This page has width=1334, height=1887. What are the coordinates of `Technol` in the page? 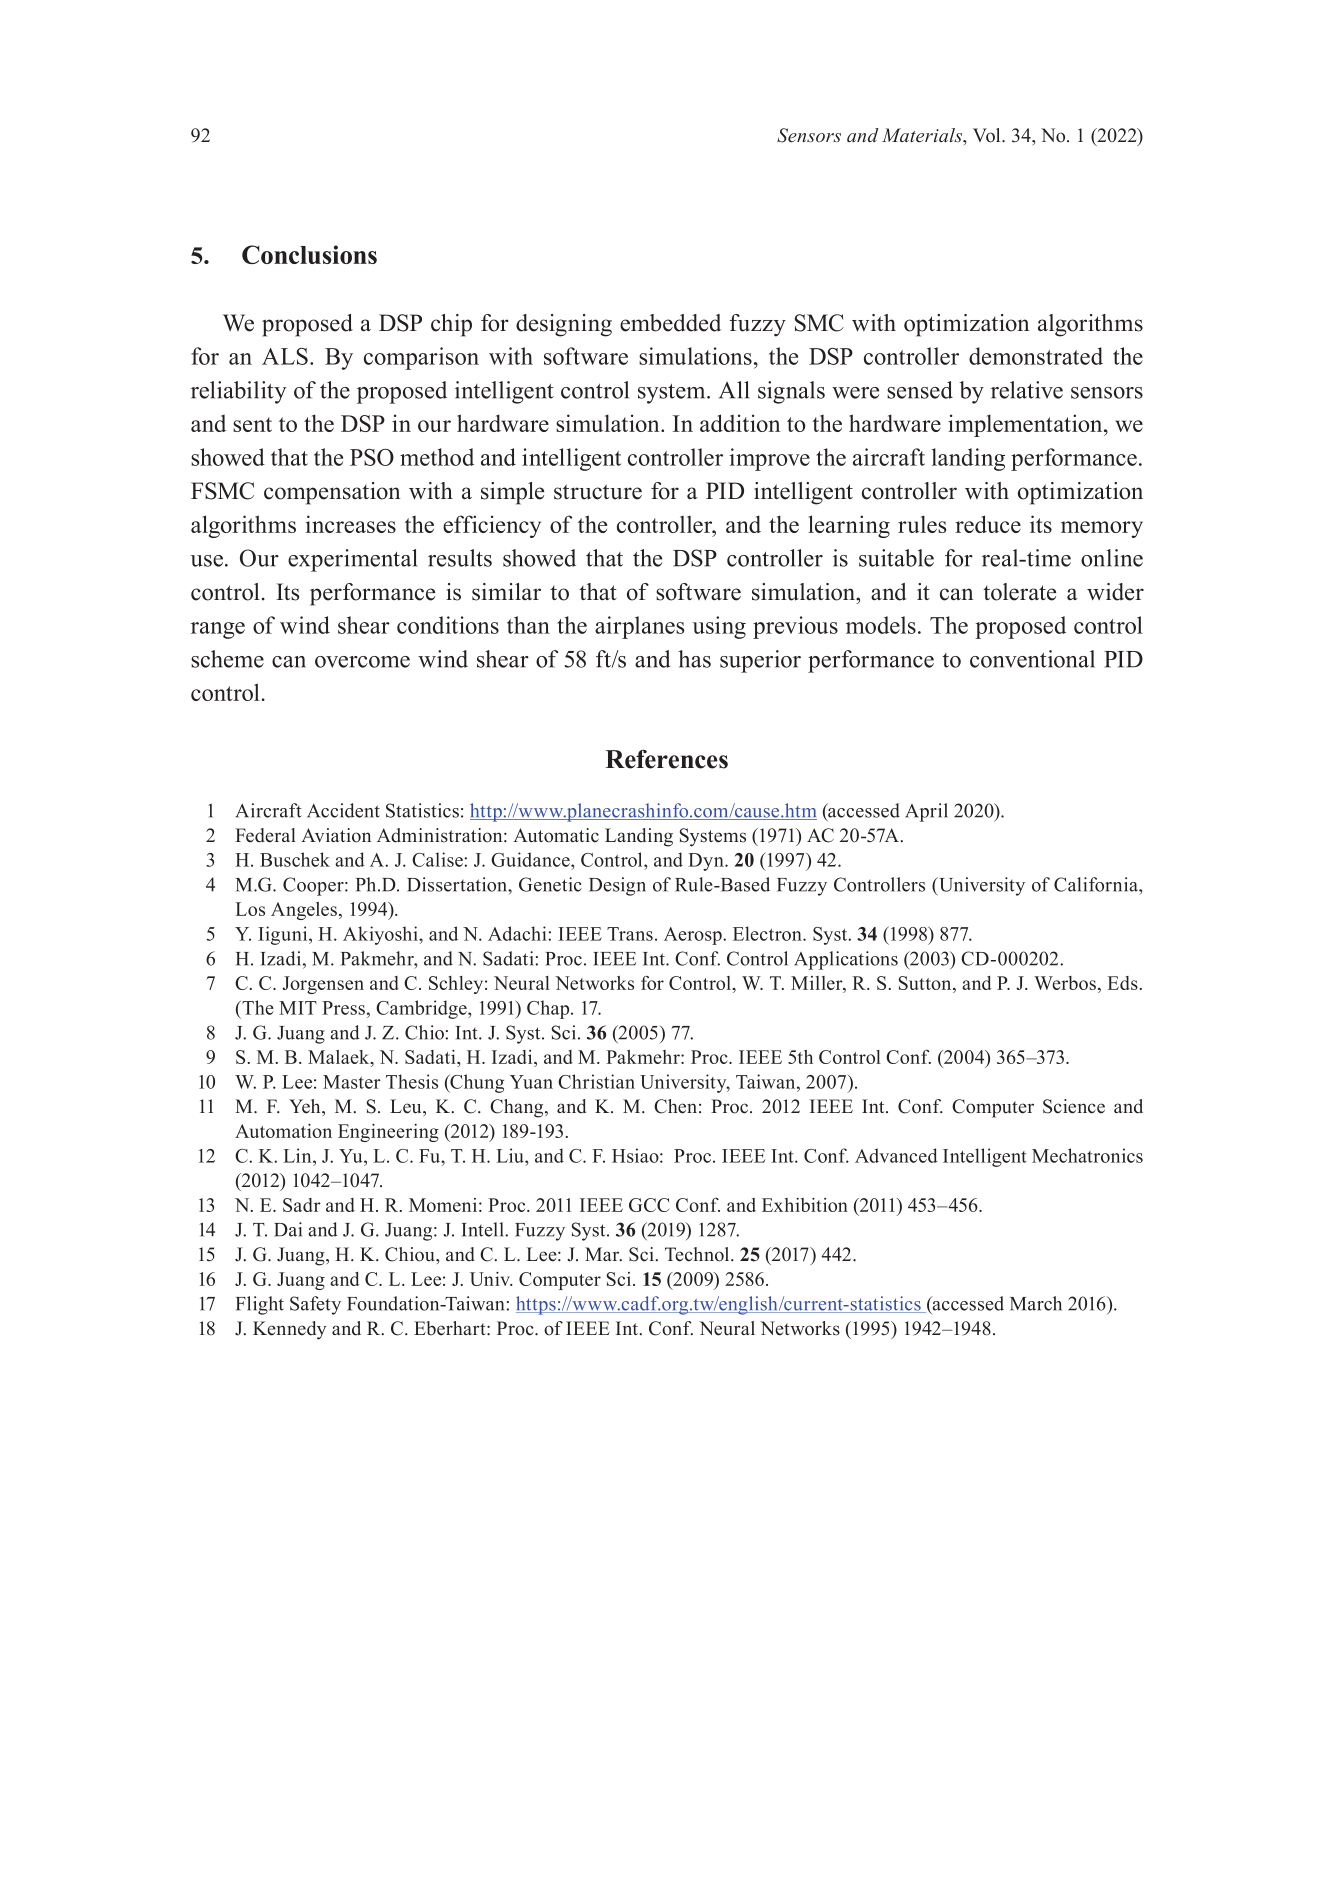 It's located at (698, 1254).
